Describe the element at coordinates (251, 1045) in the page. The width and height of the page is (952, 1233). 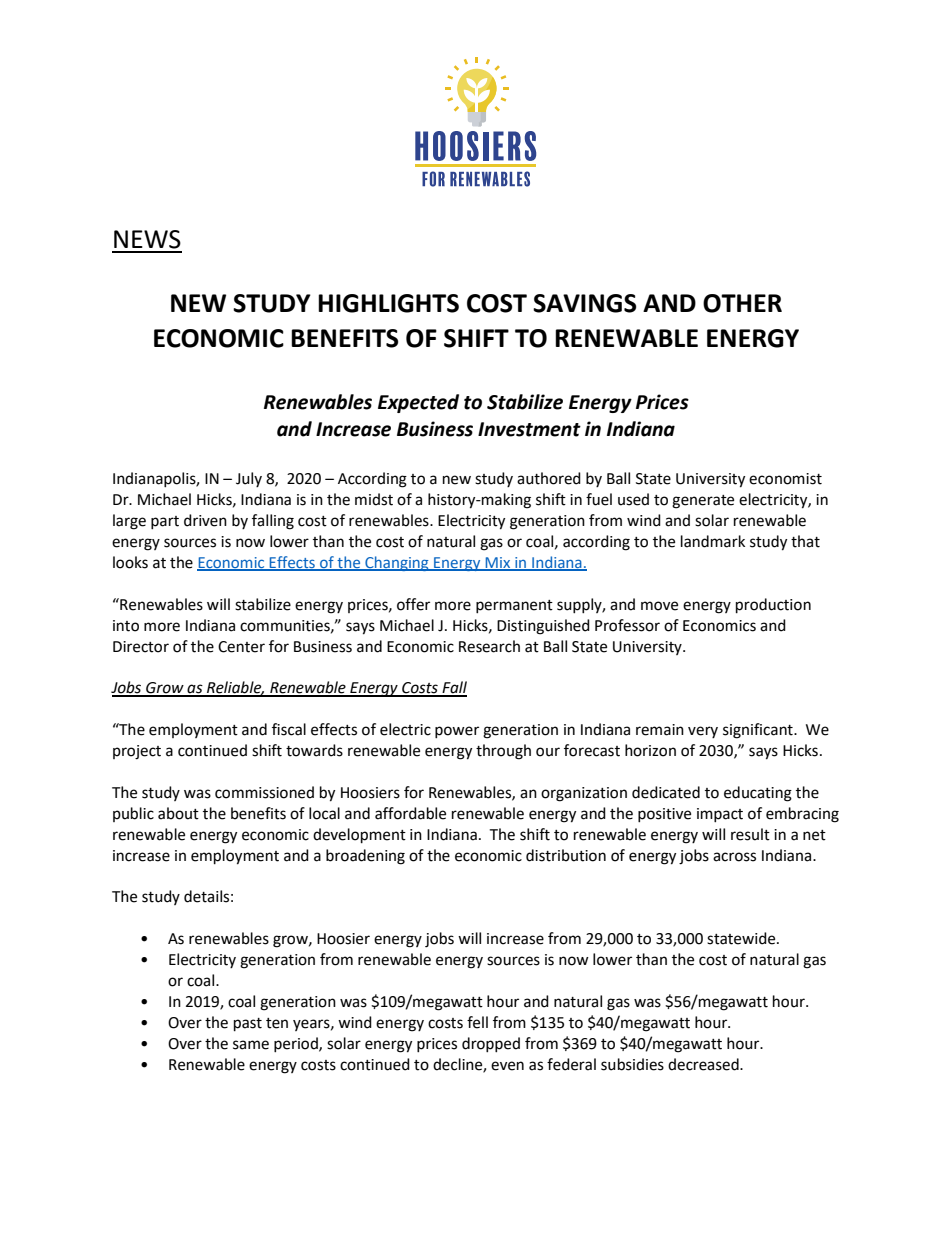
I see `same` at that location.
